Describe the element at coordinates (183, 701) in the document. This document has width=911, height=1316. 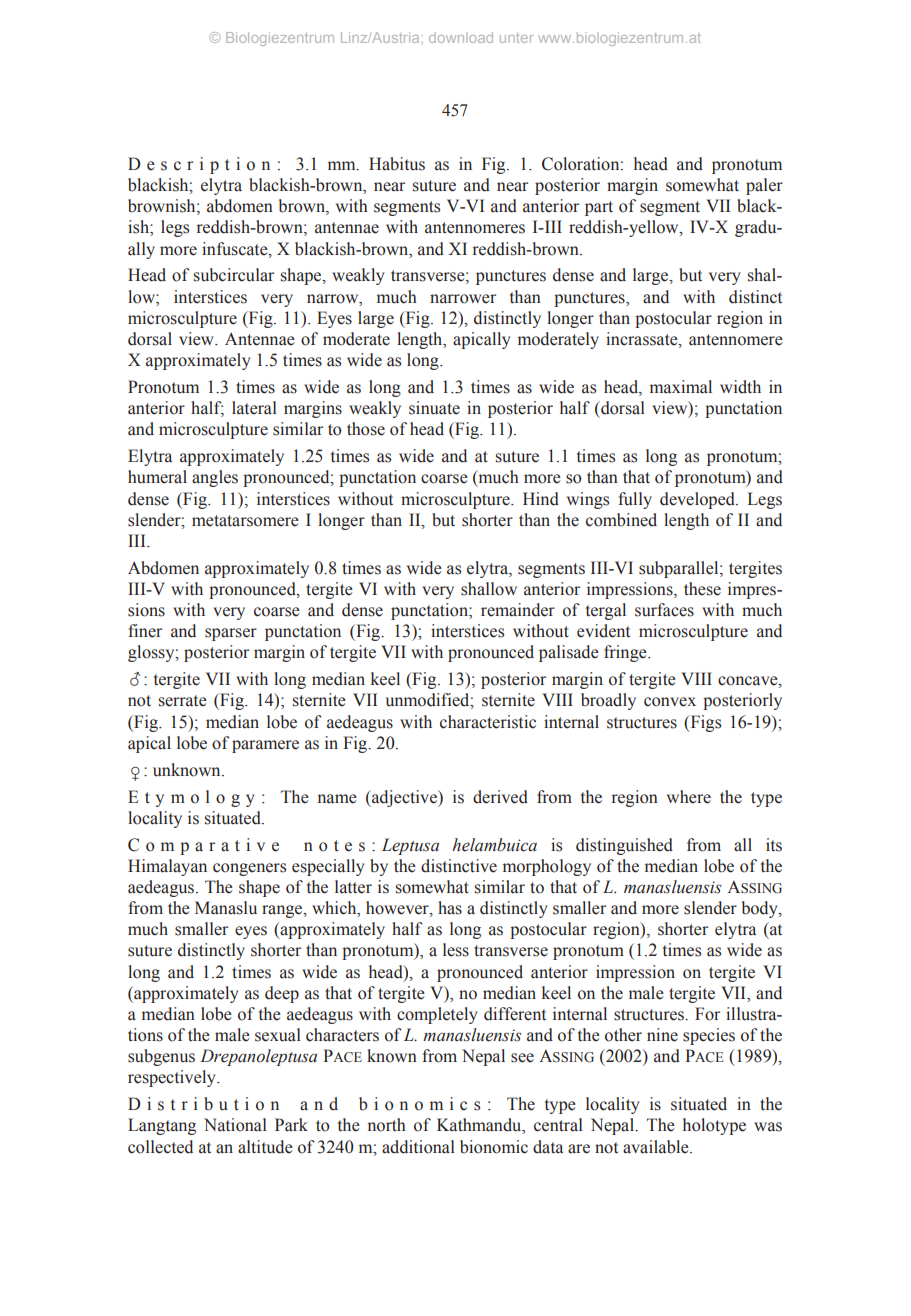
I see `serrate` at that location.
